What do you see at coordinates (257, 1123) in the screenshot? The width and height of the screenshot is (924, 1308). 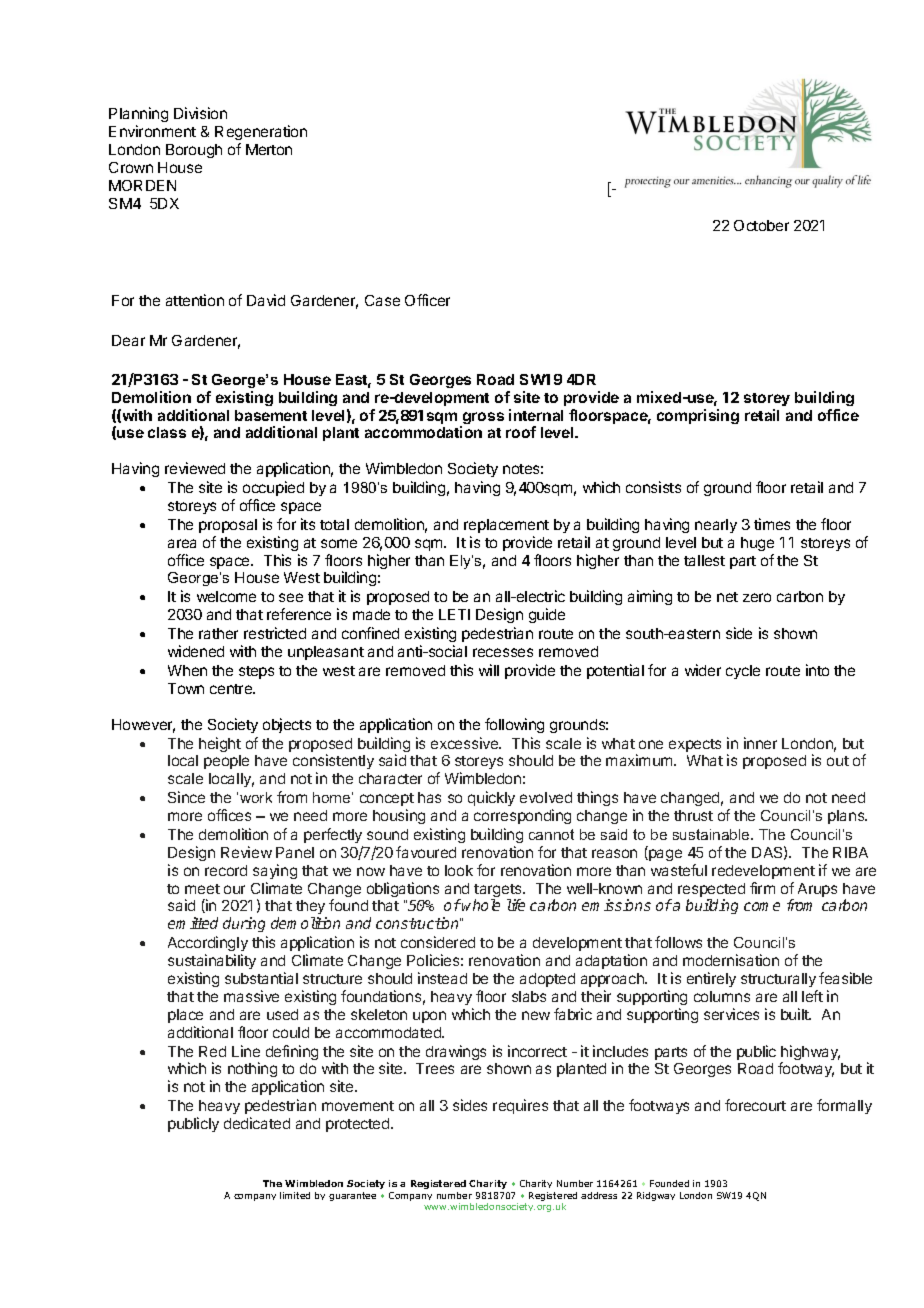 I see `dedicated` at bounding box center [257, 1123].
